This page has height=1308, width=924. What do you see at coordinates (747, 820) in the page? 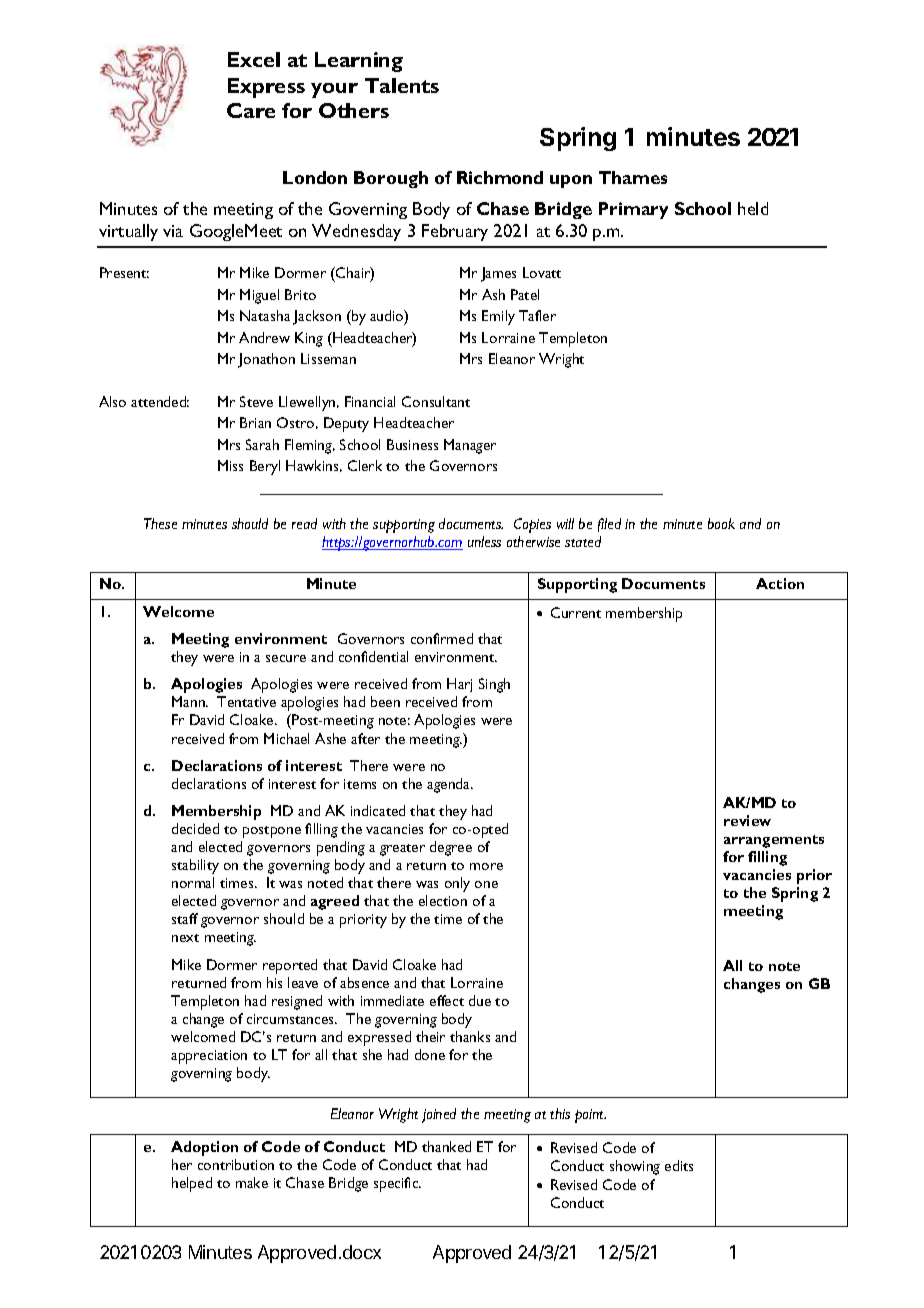
I see `review` at bounding box center [747, 820].
